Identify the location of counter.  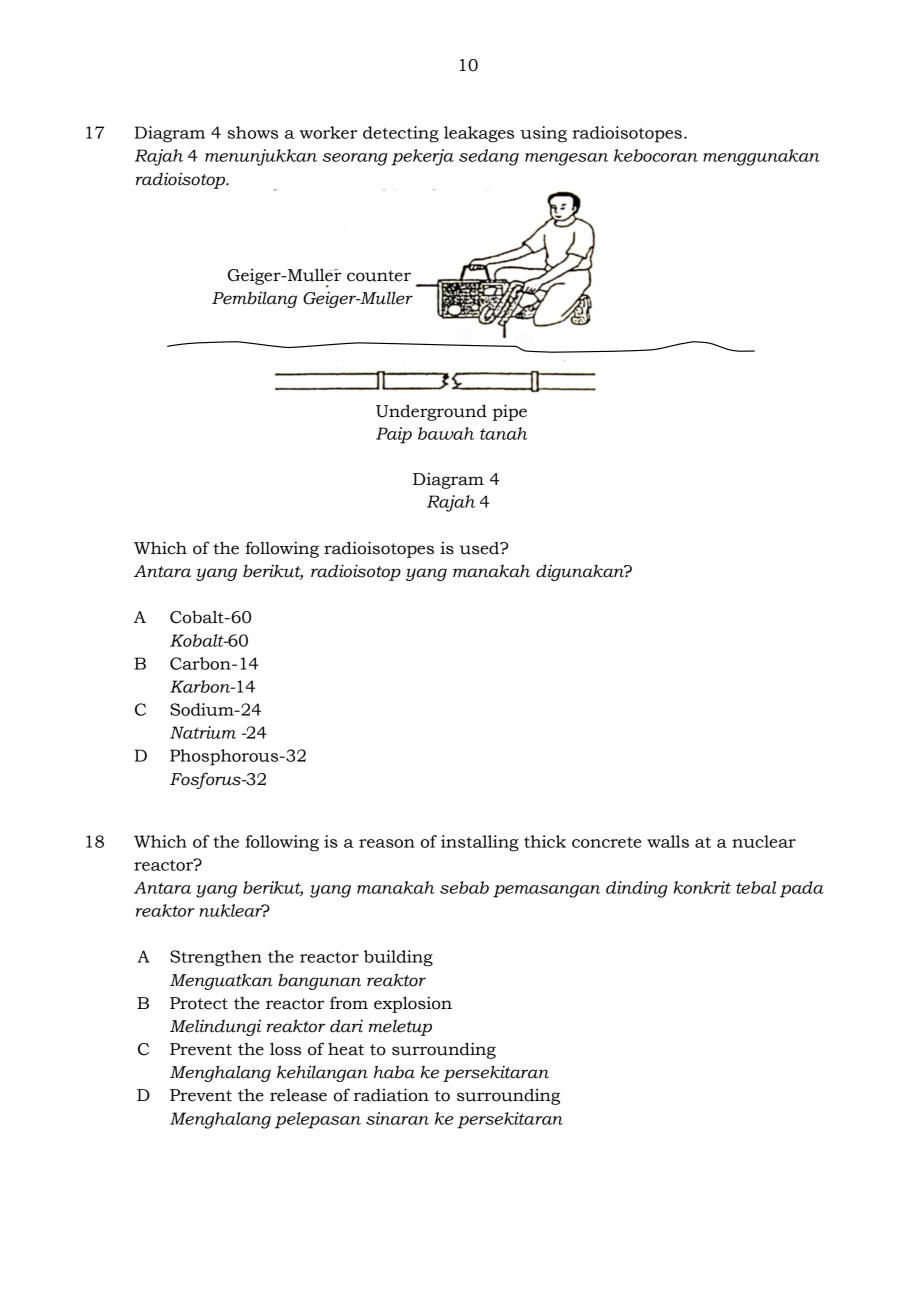
(379, 276).
